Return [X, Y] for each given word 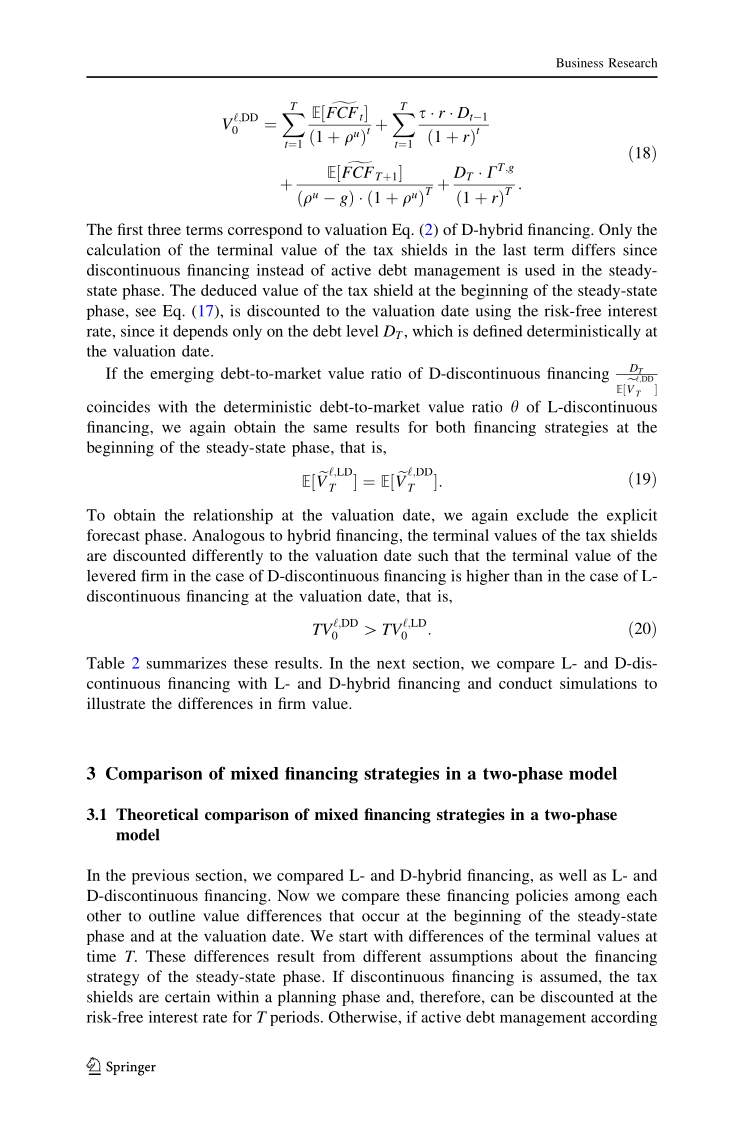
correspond [265, 231]
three [164, 229]
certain [187, 997]
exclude [543, 515]
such [433, 555]
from [339, 956]
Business [579, 63]
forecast [113, 535]
